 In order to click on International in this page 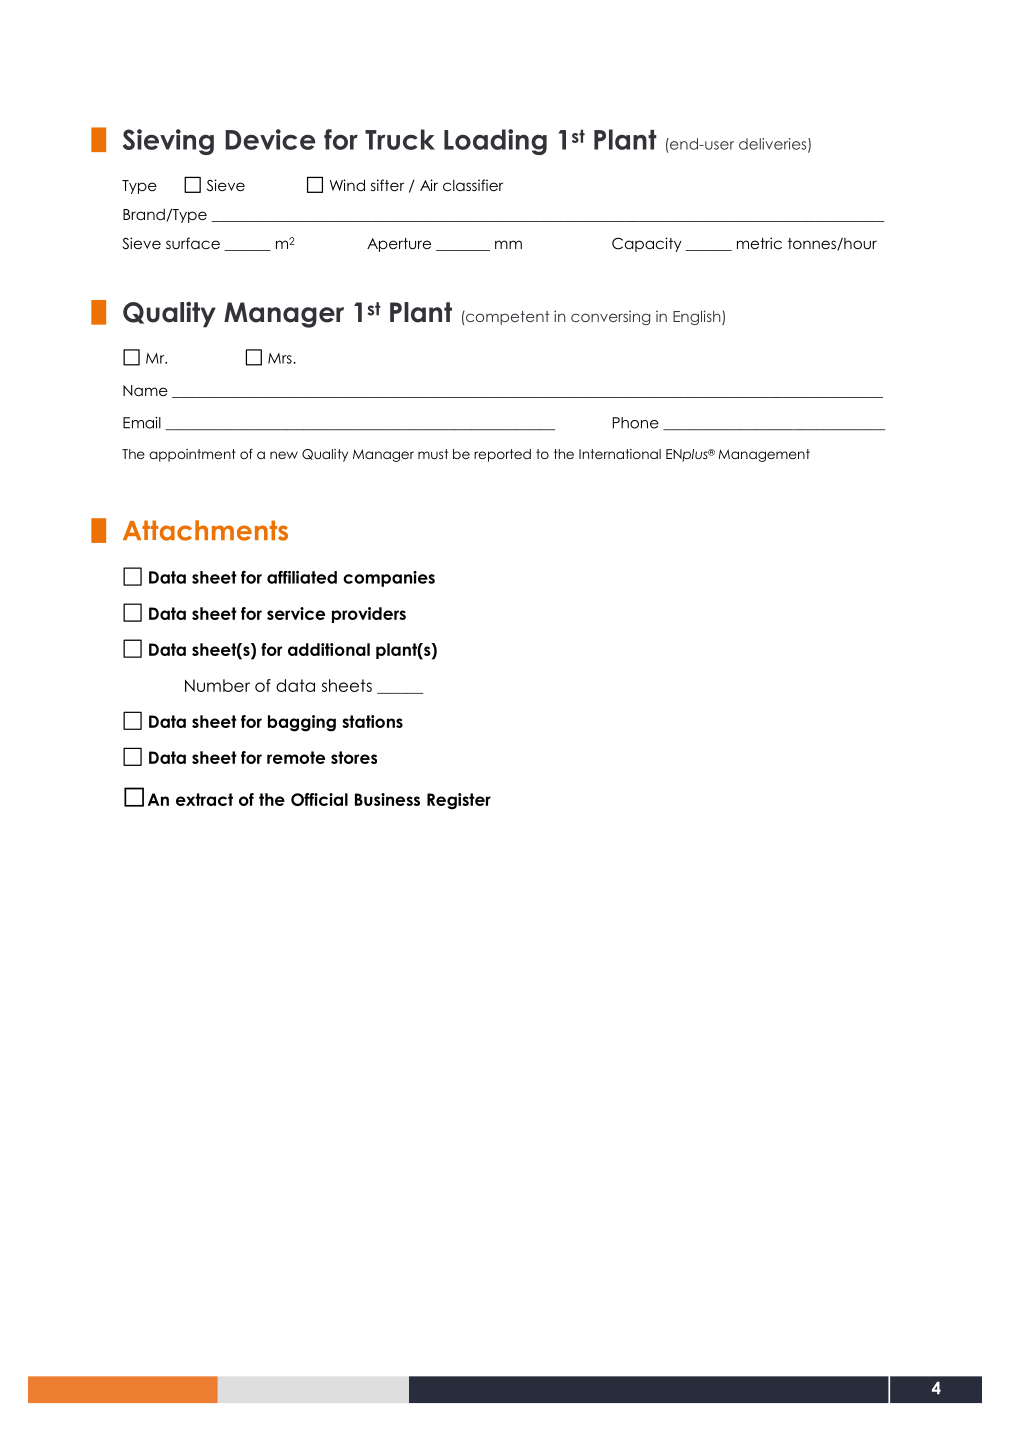, I will do `click(620, 454)`.
